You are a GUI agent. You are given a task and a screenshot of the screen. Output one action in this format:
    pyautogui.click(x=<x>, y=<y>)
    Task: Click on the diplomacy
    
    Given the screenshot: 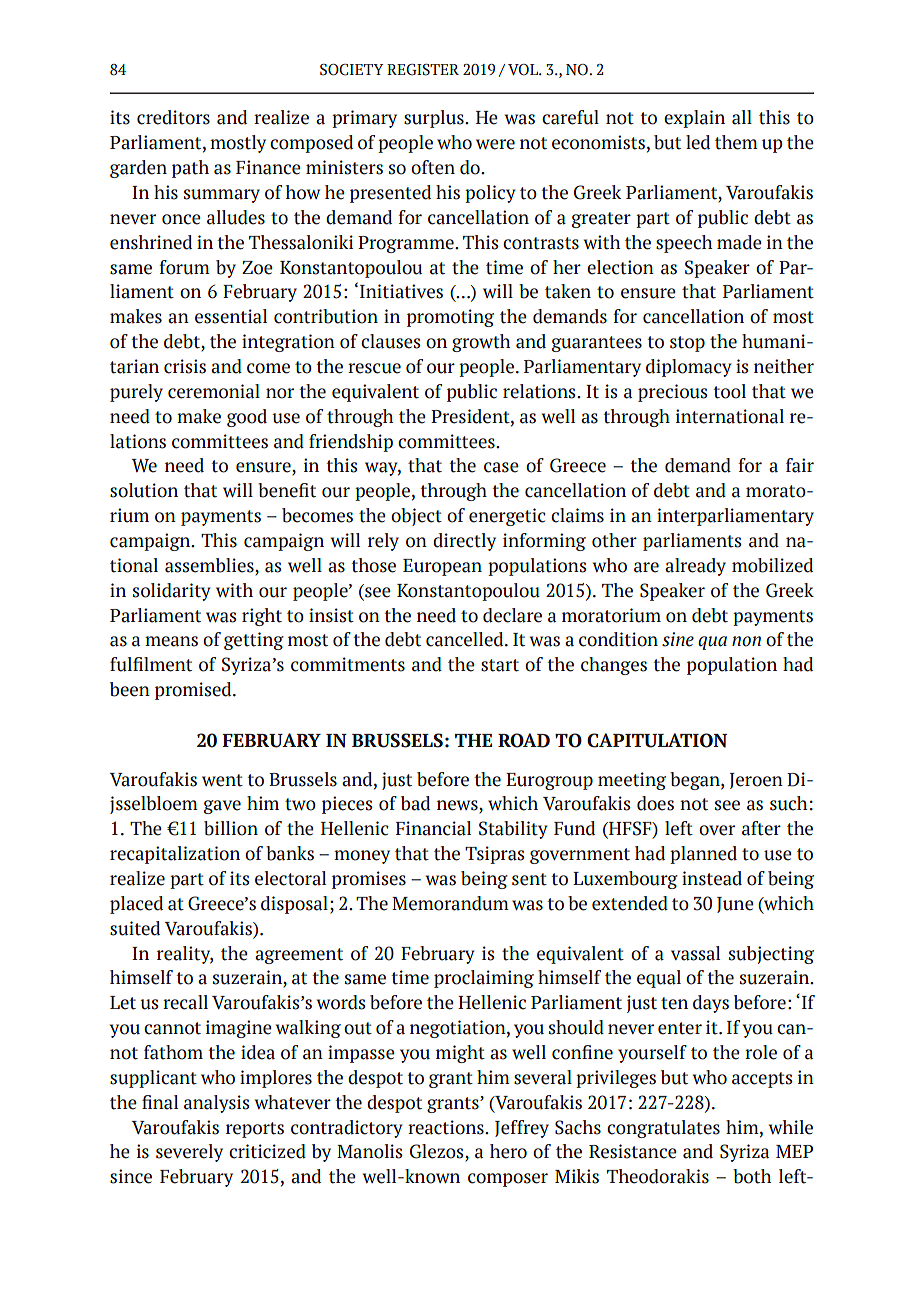 What is the action you would take?
    pyautogui.click(x=689, y=368)
